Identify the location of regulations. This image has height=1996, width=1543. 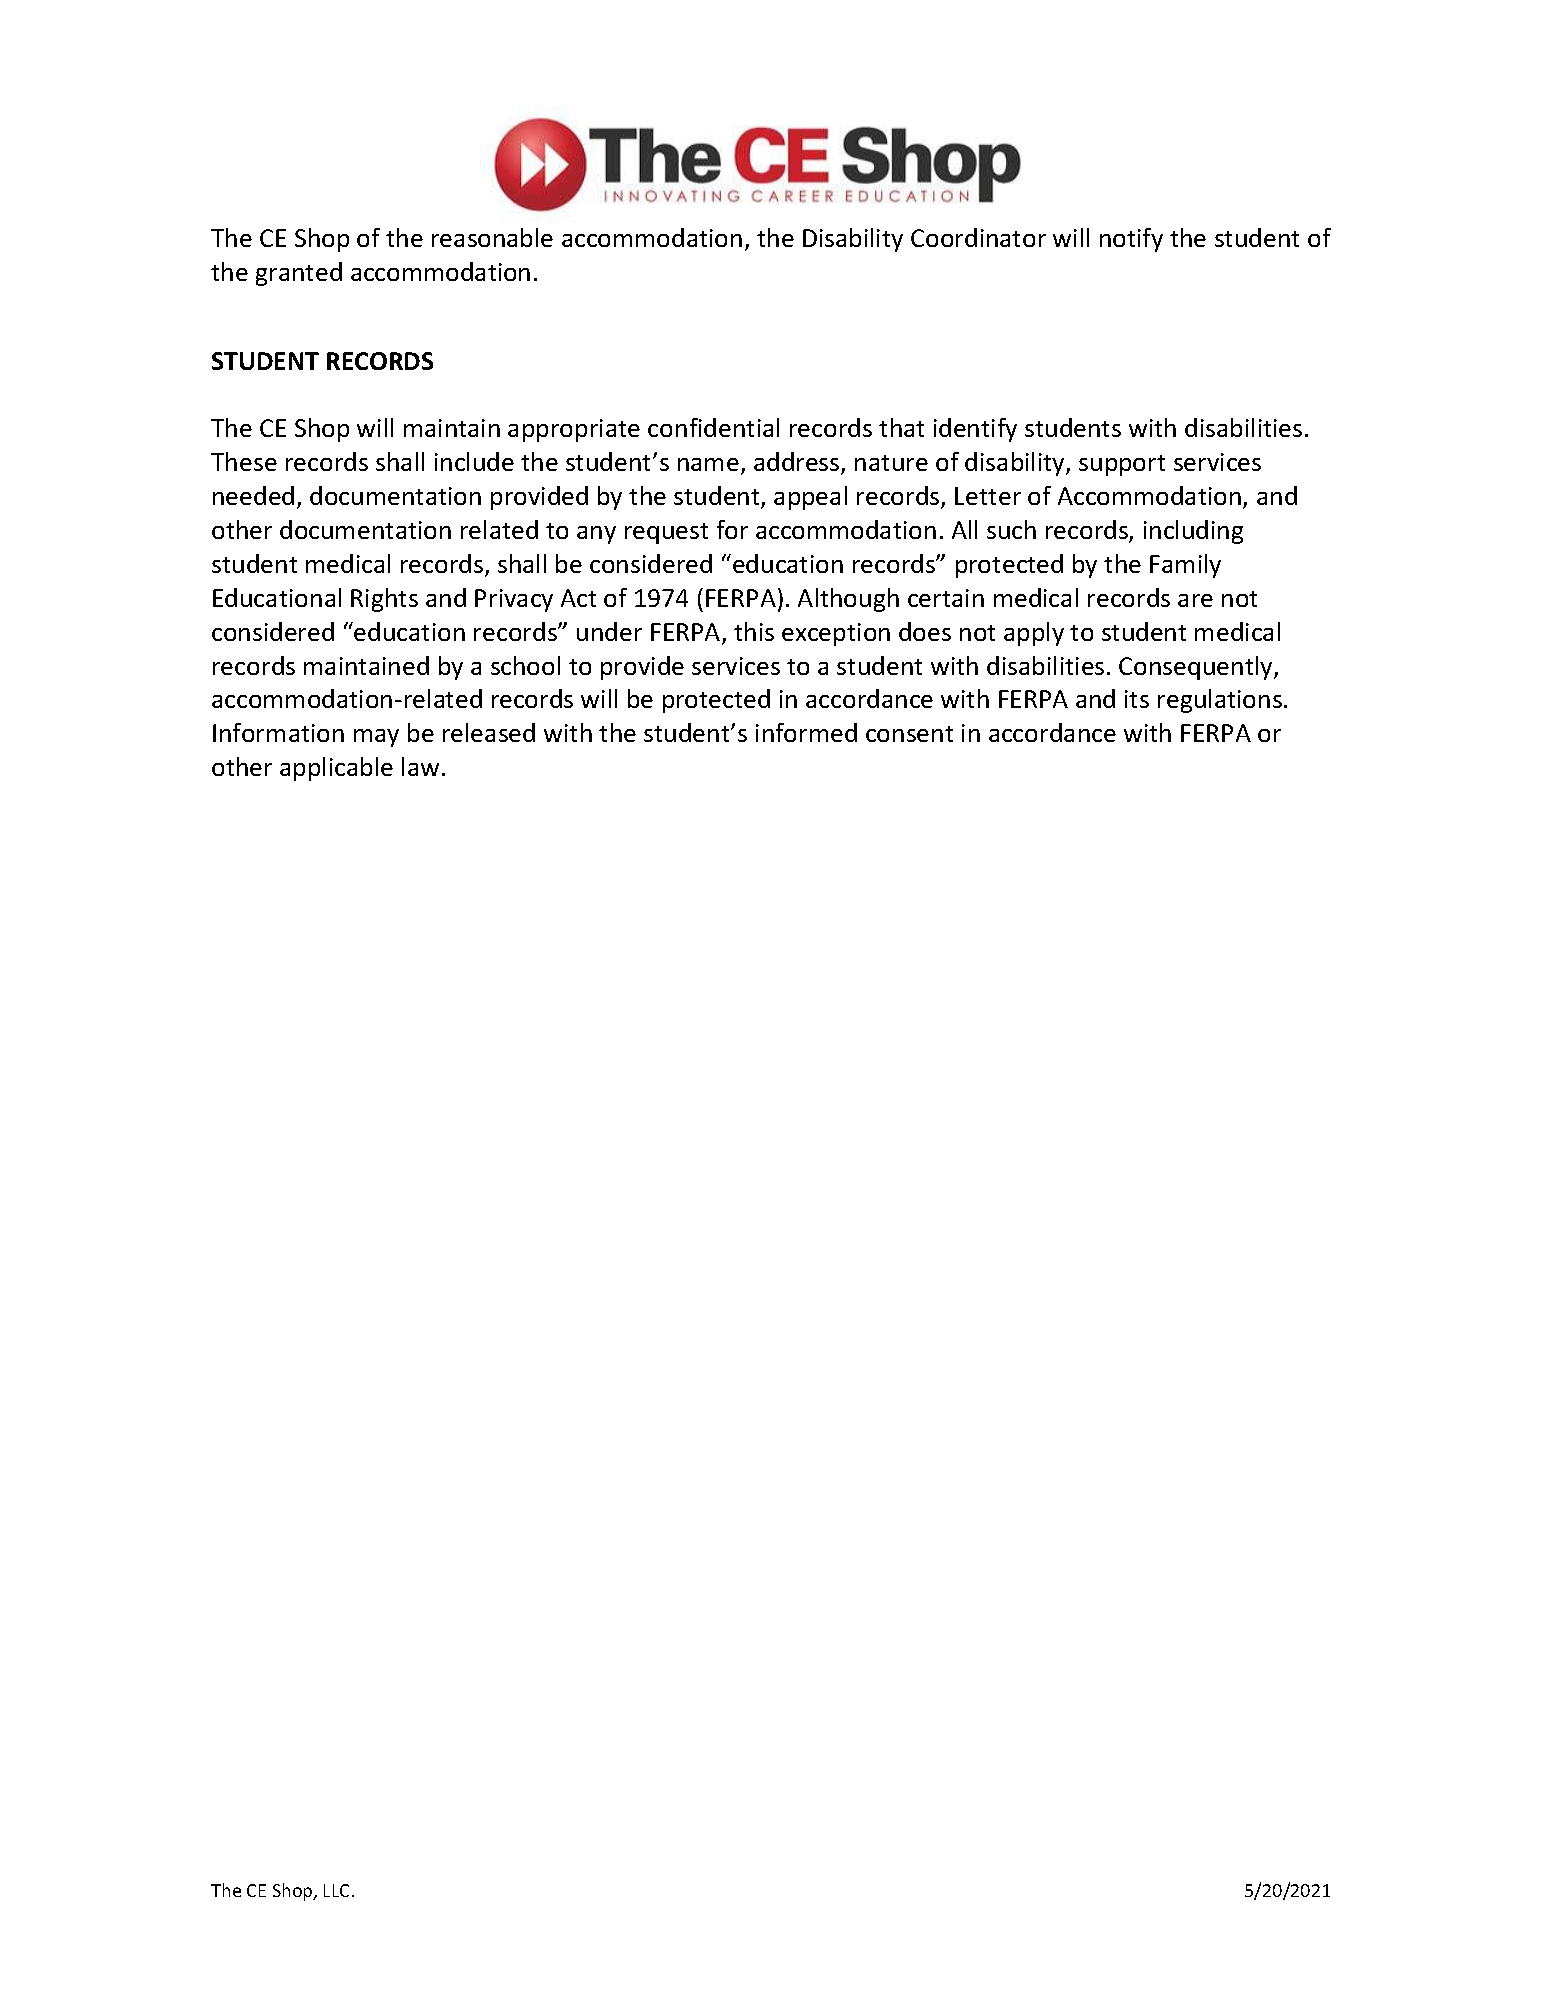
(1220, 701).
